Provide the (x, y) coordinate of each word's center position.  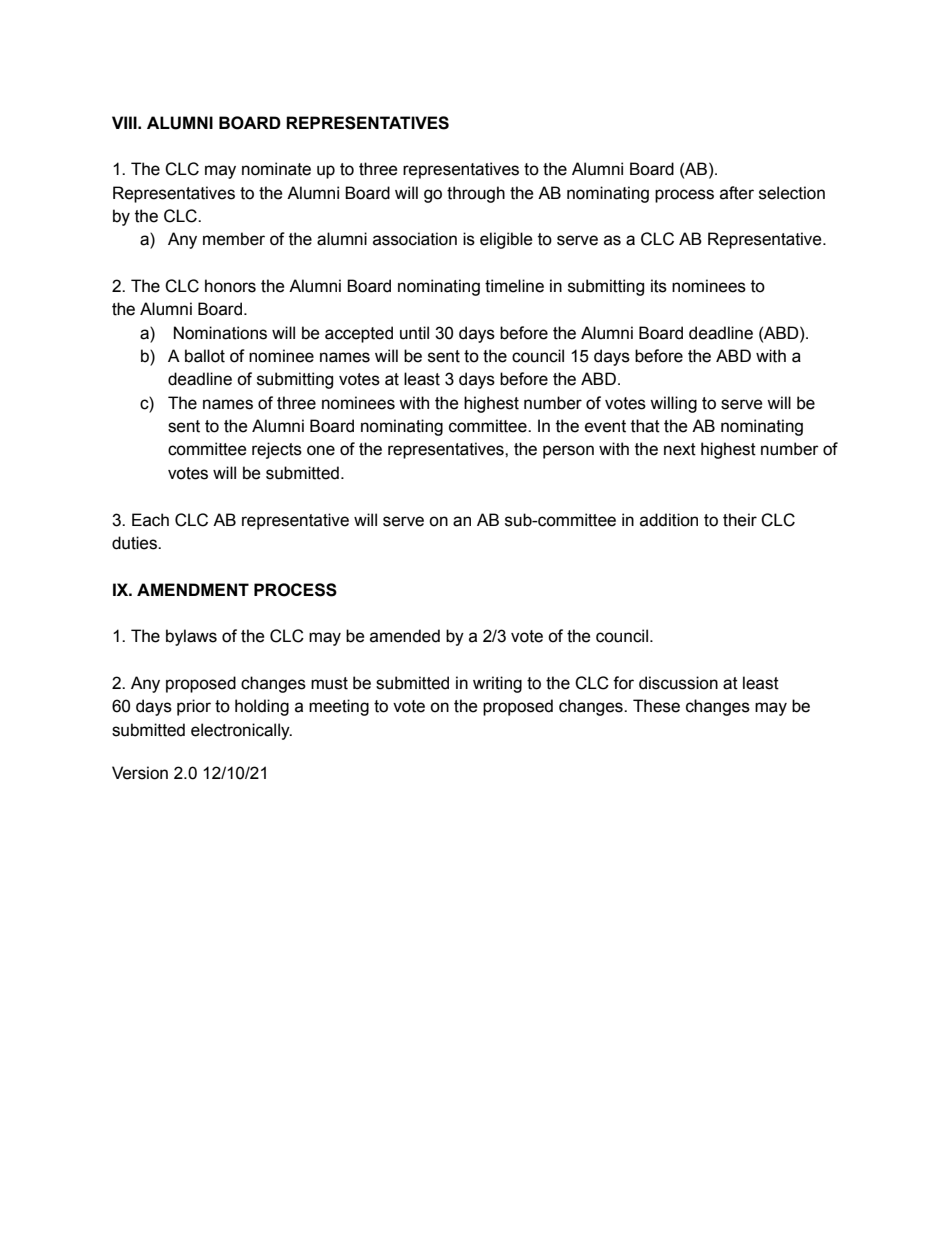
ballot (205, 356)
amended (405, 636)
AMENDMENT (193, 589)
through (476, 194)
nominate (276, 169)
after (737, 193)
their (740, 520)
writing (497, 684)
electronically (241, 731)
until (414, 333)
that (645, 426)
